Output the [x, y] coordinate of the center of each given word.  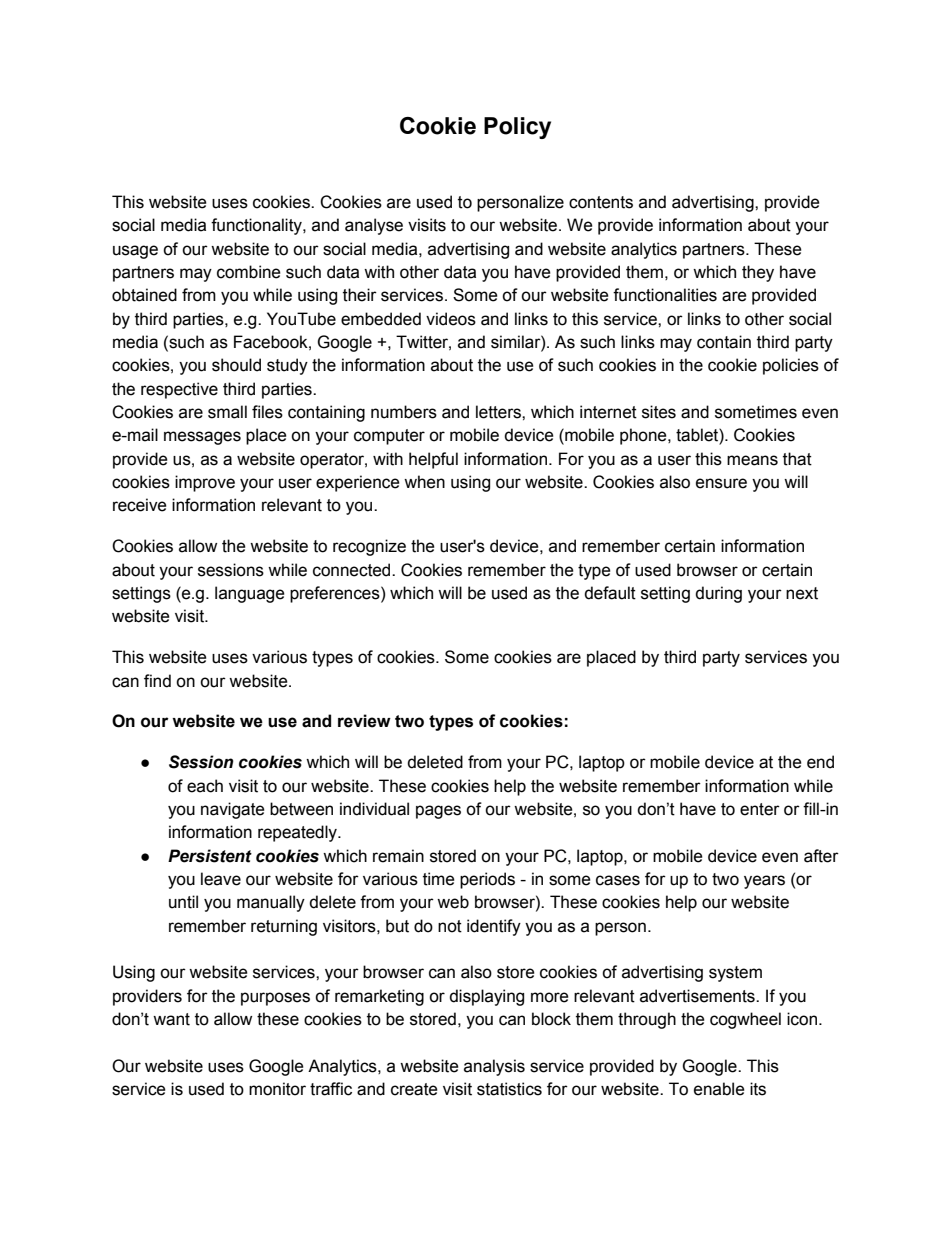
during [718, 594]
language [250, 594]
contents [601, 202]
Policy [517, 128]
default [610, 593]
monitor [277, 1089]
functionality [257, 226]
